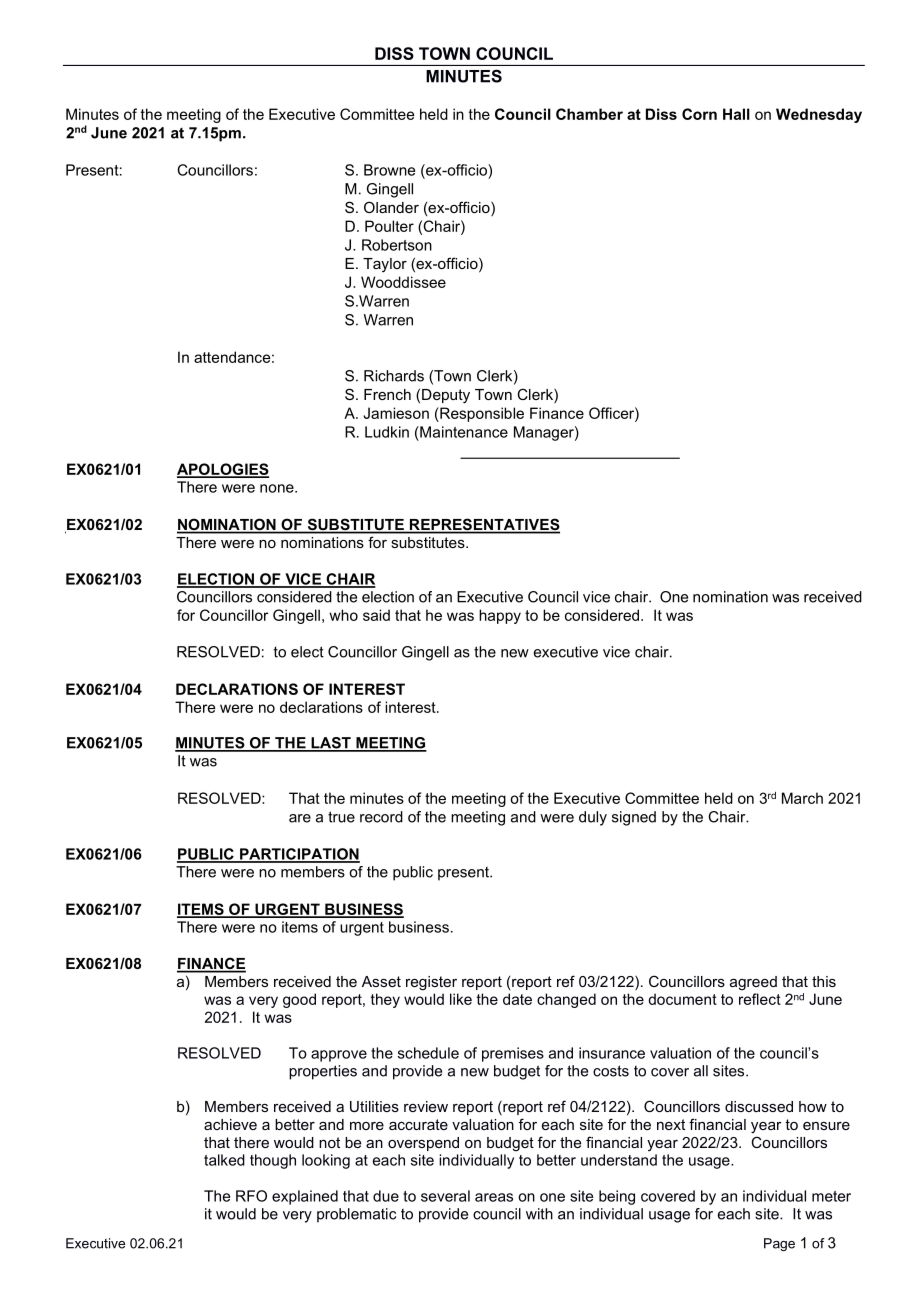 The height and width of the screenshot is (1308, 924). Describe the element at coordinates (500, 616) in the screenshot. I see `happy` at that location.
